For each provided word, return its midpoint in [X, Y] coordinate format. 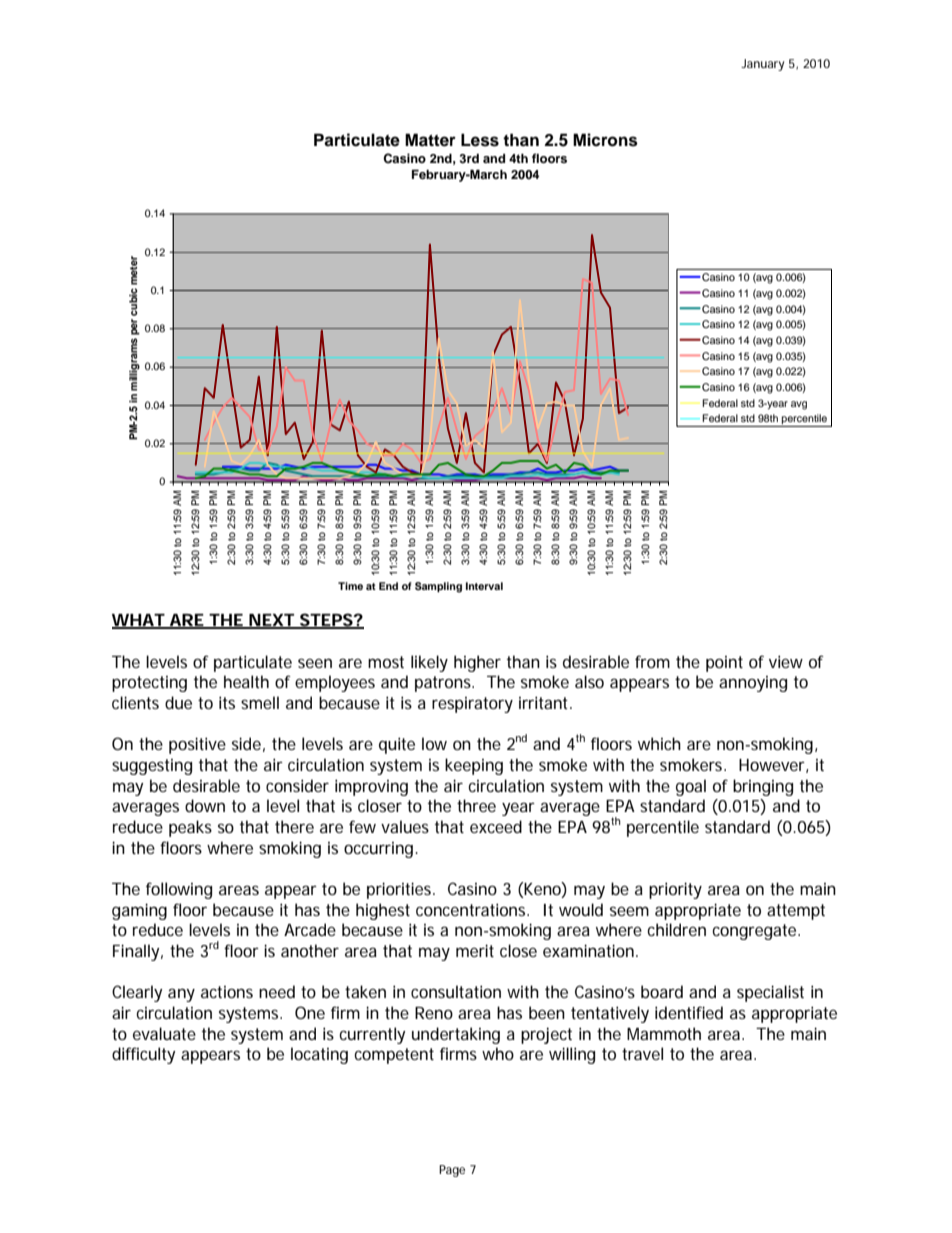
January [762, 65]
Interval [484, 586]
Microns [605, 140]
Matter [430, 140]
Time [350, 586]
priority [675, 890]
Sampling [438, 587]
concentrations [472, 909]
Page [452, 1171]
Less [480, 140]
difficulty [143, 1055]
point [724, 664]
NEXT [271, 621]
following [179, 890]
